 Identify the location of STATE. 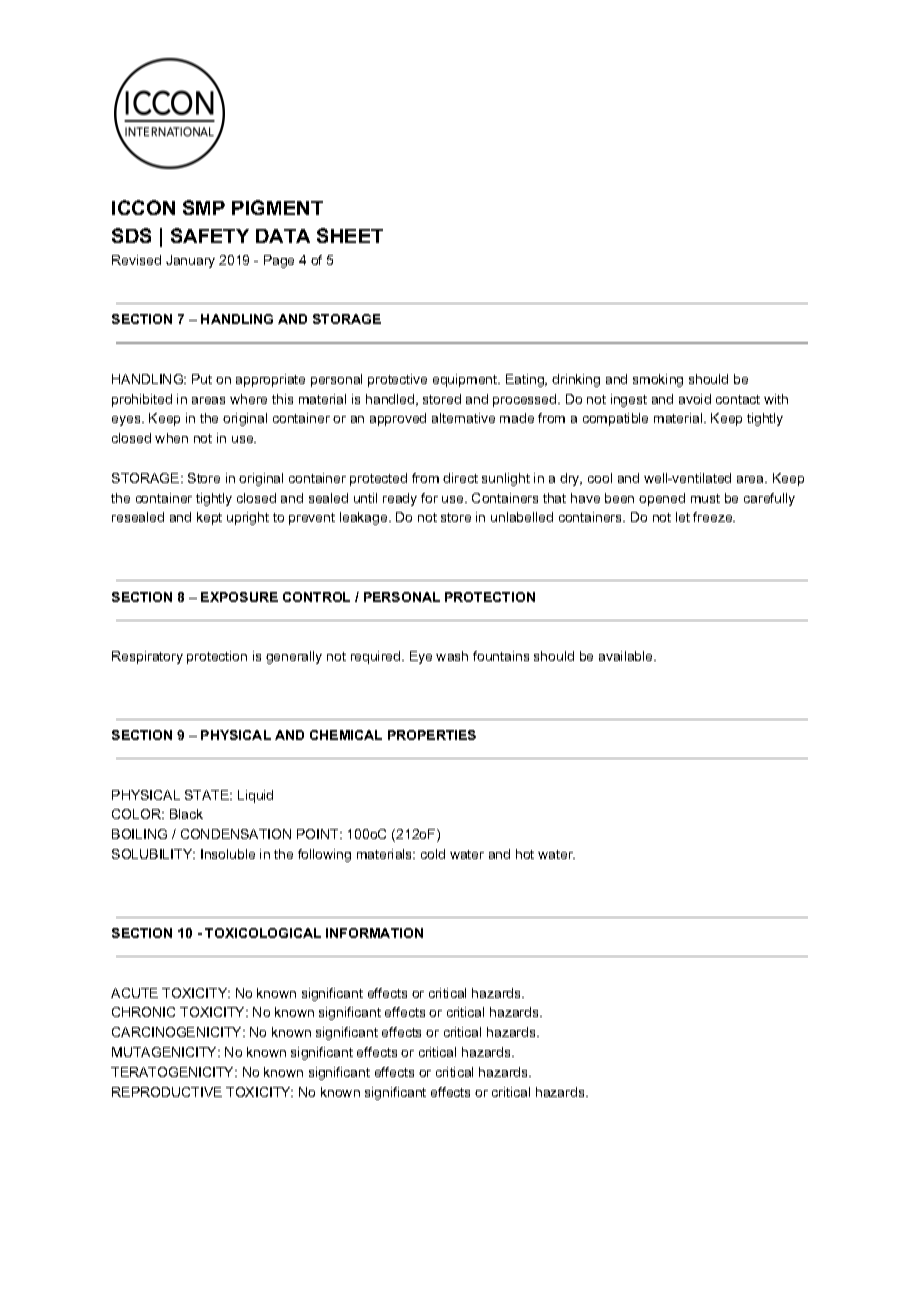
(208, 795).
